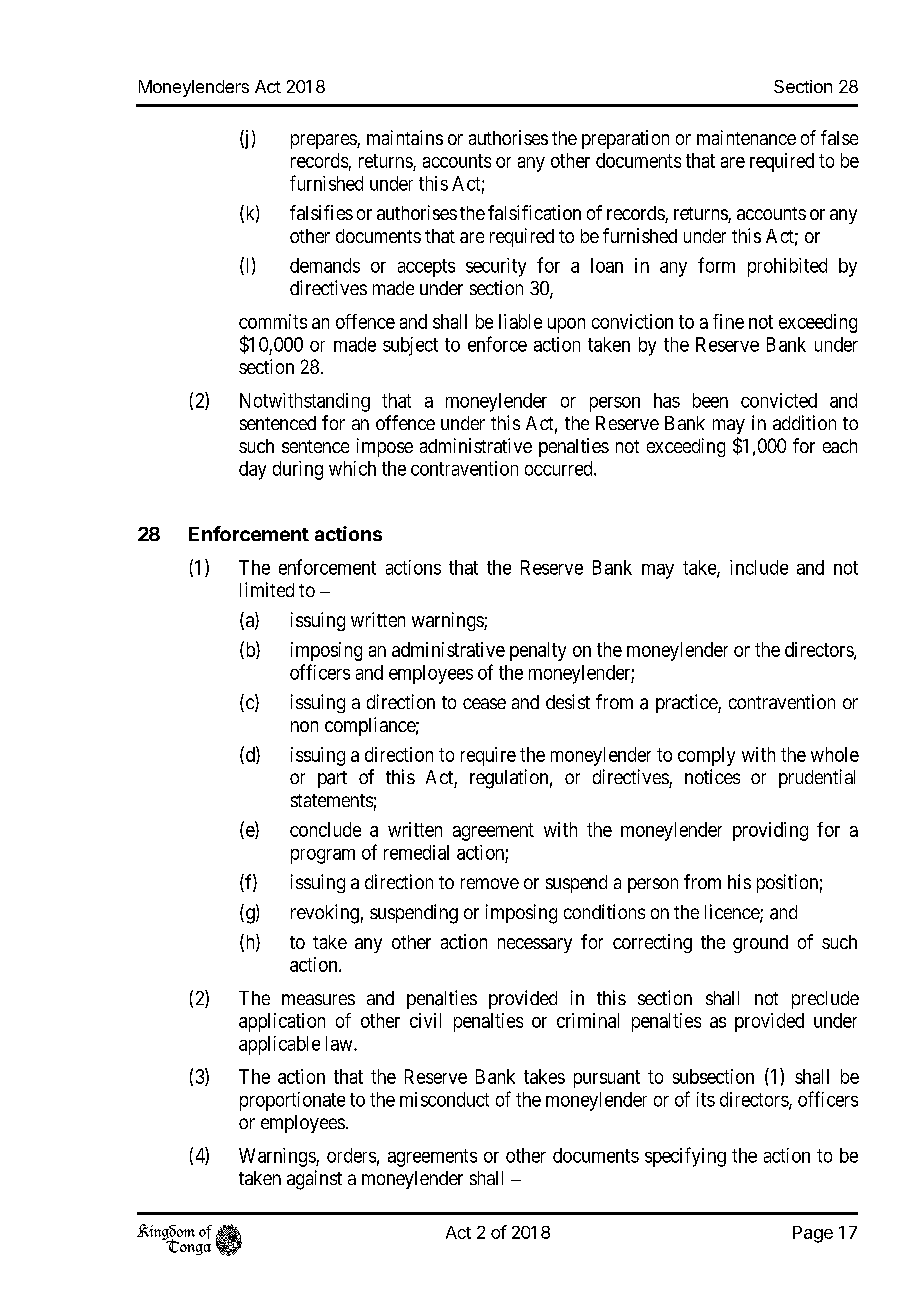 This screenshot has width=924, height=1305. I want to click on necessary, so click(535, 945).
